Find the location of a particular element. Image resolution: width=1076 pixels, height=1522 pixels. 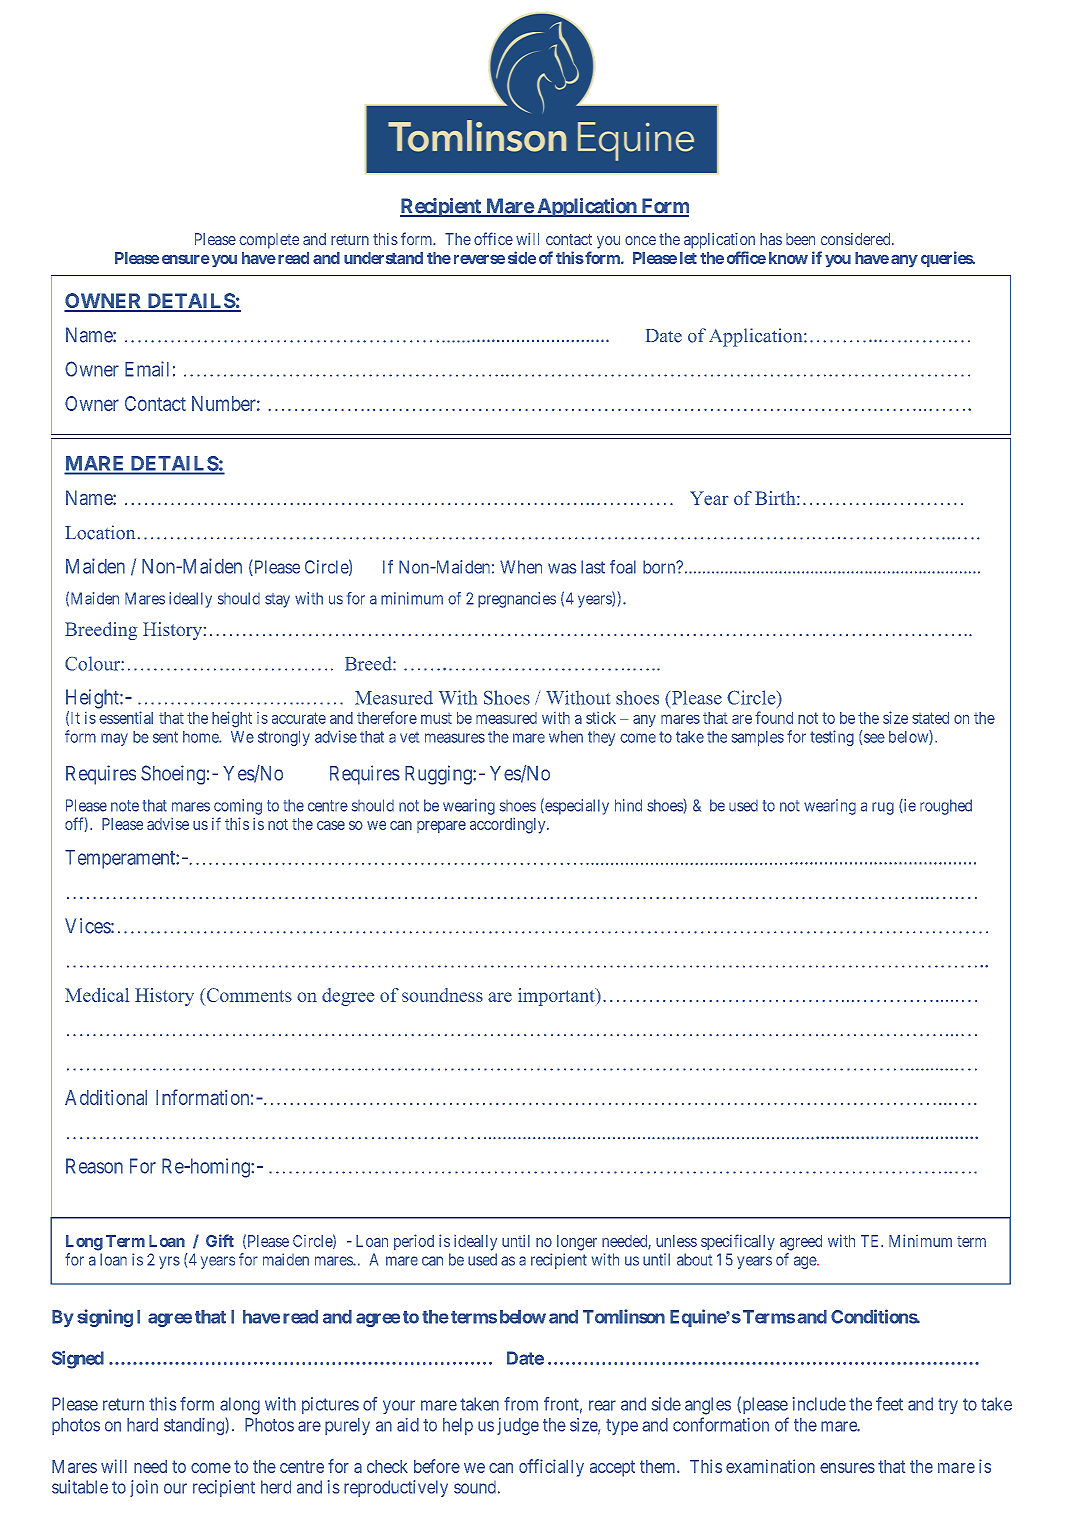

understand is located at coordinates (383, 258).
